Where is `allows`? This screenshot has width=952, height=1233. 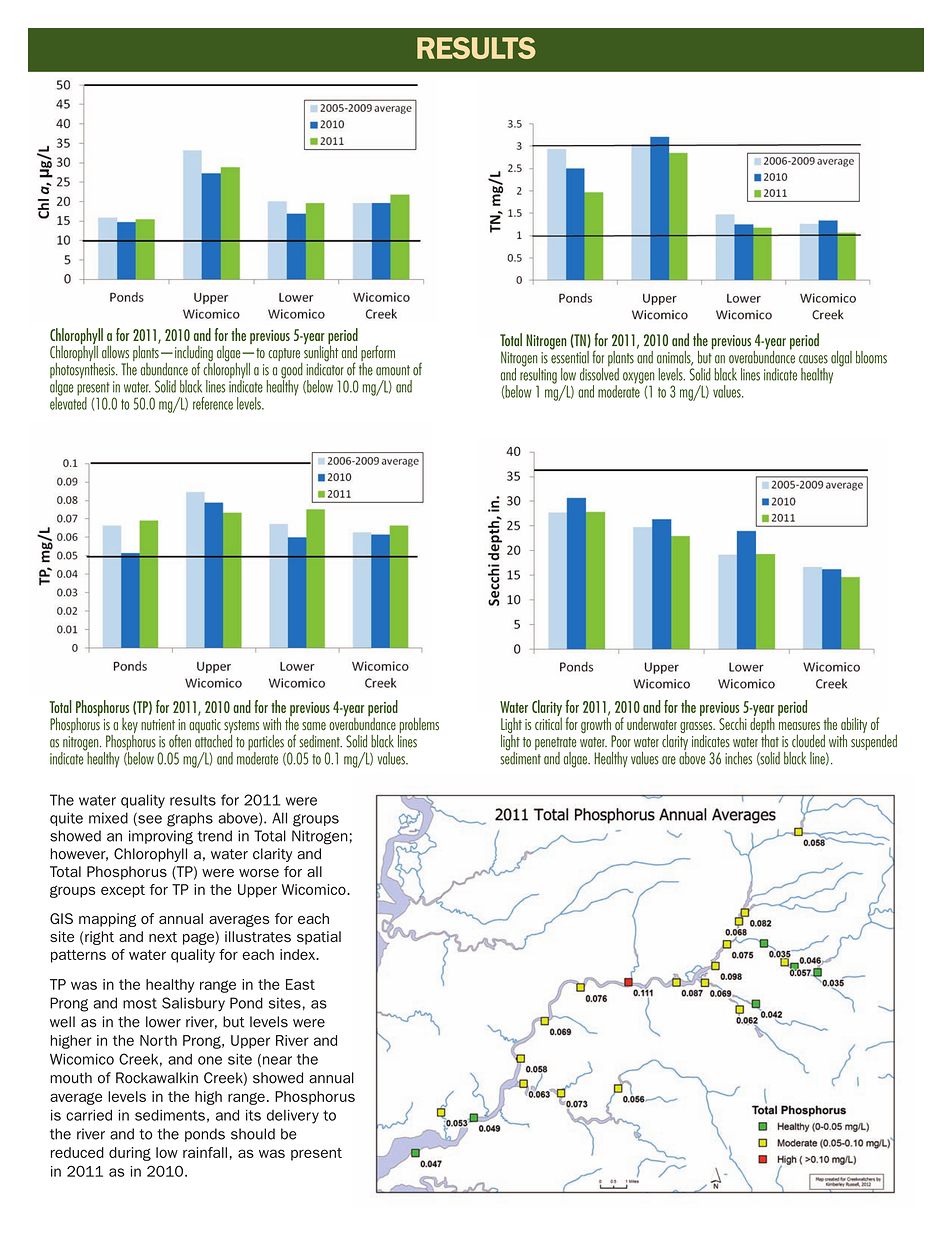 allows is located at coordinates (115, 352).
